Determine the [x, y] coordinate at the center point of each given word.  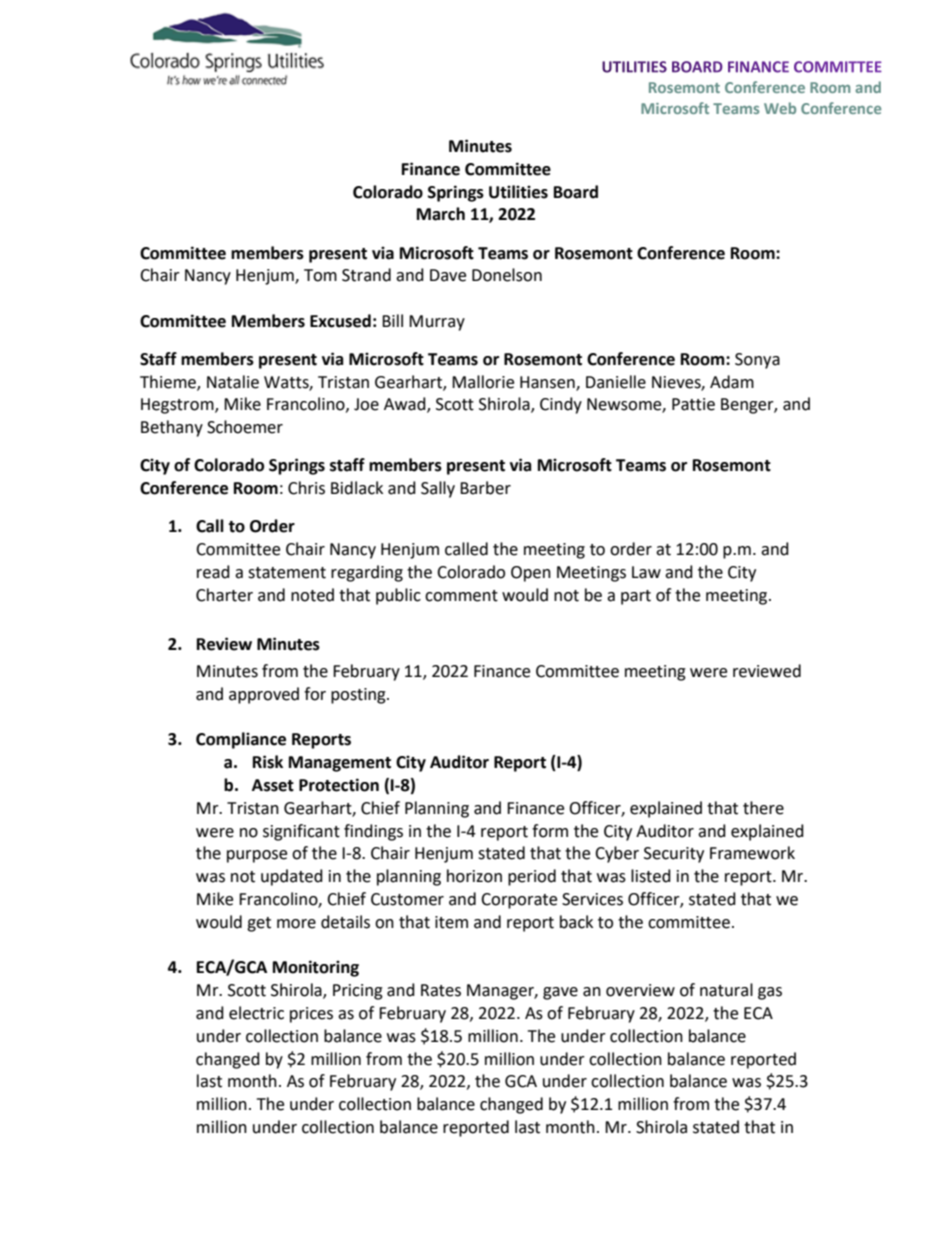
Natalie [233, 382]
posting [359, 696]
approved [264, 695]
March [441, 214]
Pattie [693, 404]
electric [256, 1013]
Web [780, 108]
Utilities [518, 192]
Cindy [561, 405]
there [763, 808]
